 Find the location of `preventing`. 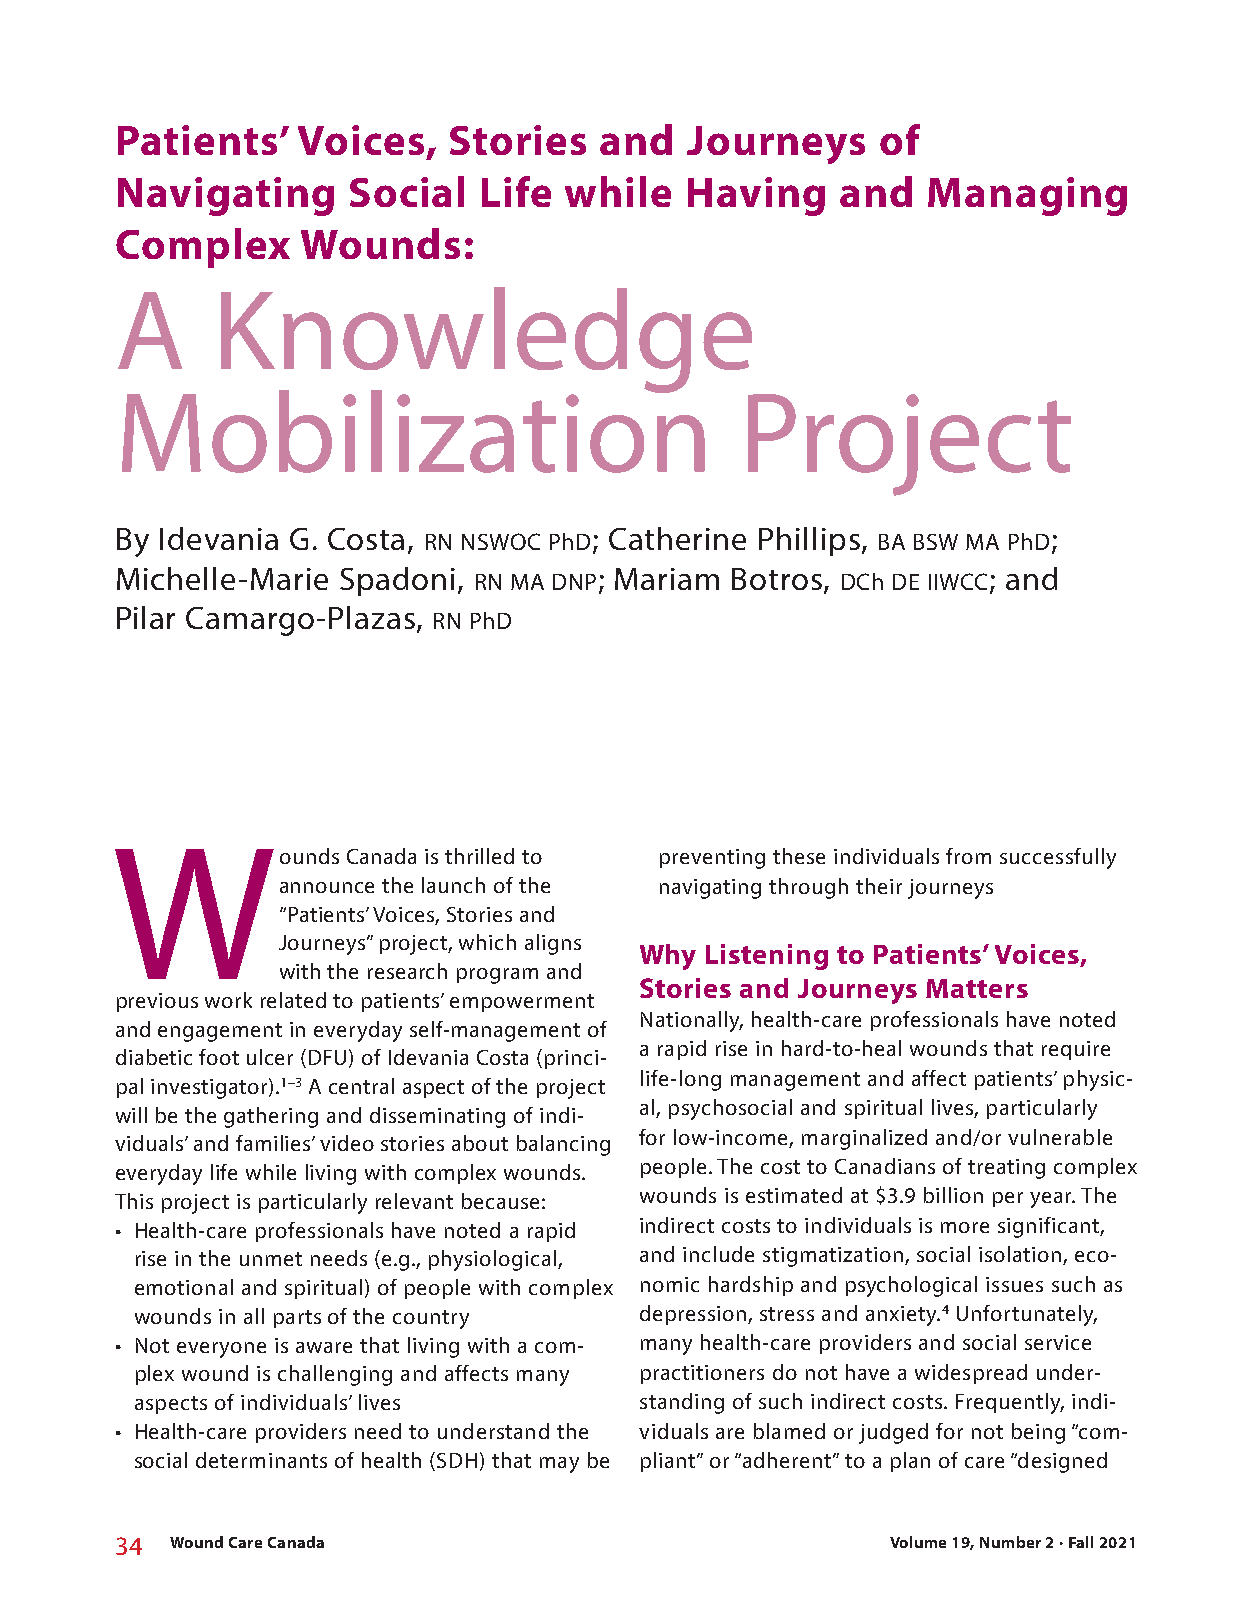

preventing is located at coordinates (712, 859).
